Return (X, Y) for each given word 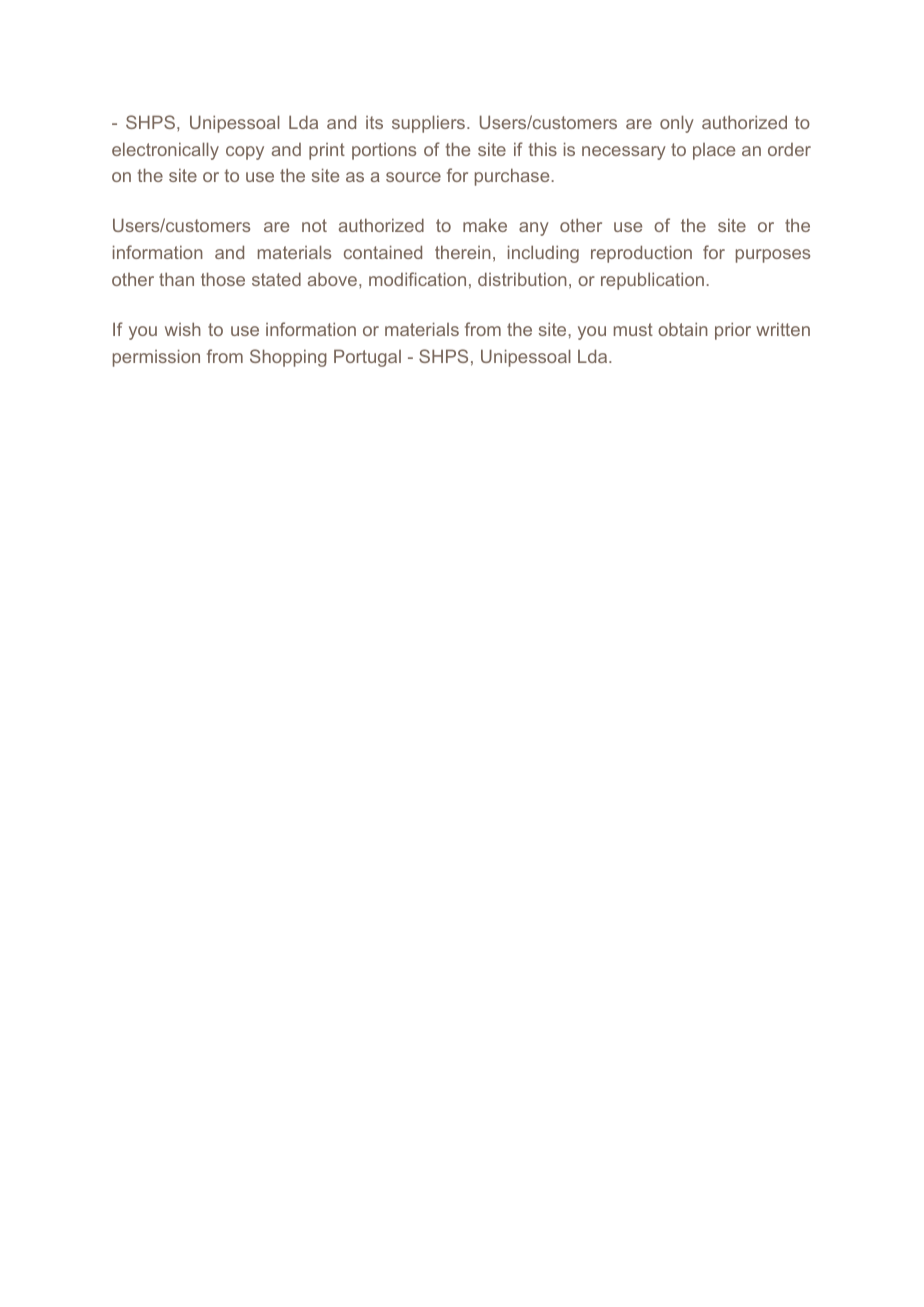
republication (652, 281)
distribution (522, 279)
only (677, 124)
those (223, 279)
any (534, 229)
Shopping (288, 358)
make (485, 225)
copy (245, 153)
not (314, 225)
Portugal (367, 358)
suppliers (430, 124)
